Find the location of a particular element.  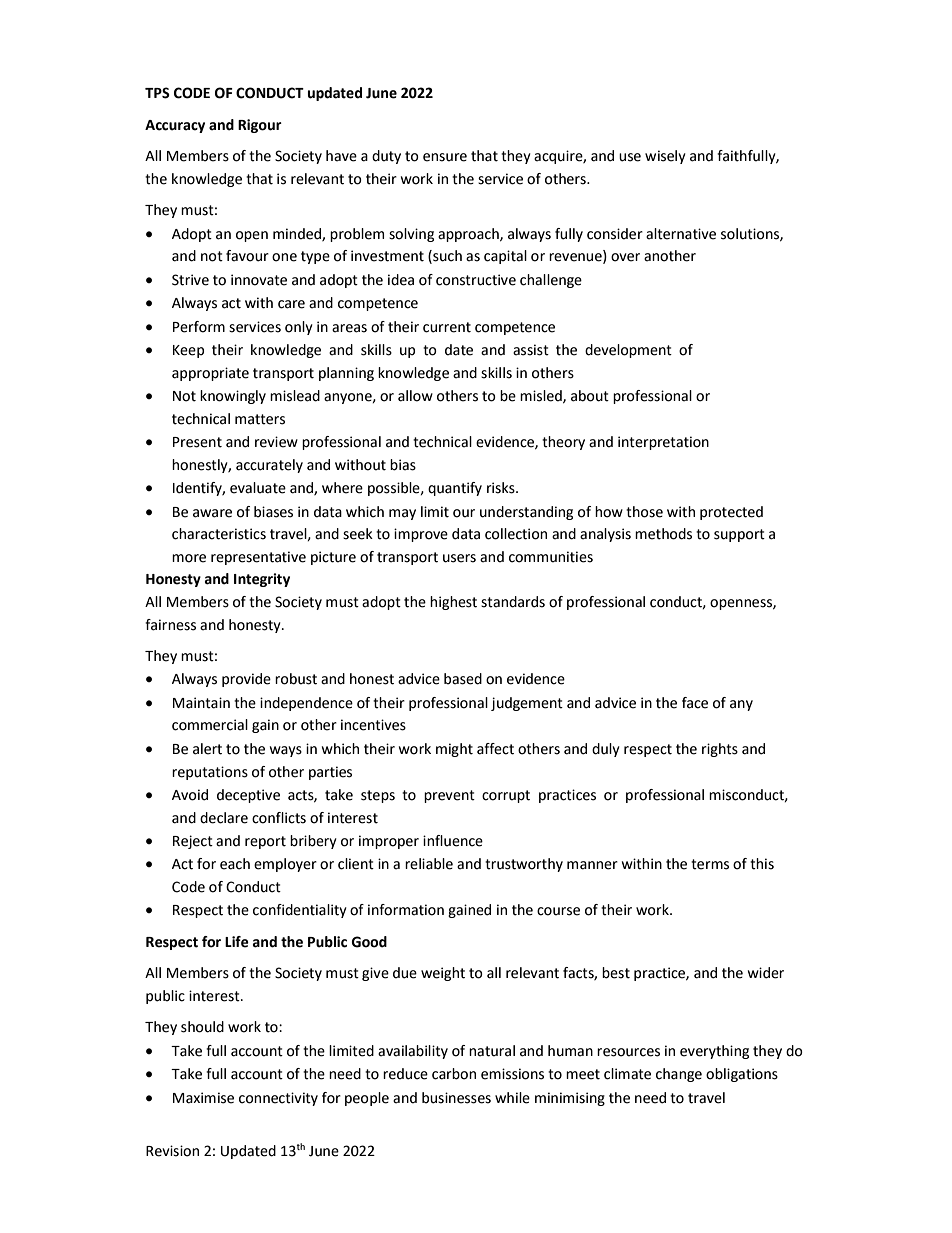

highest is located at coordinates (453, 603).
